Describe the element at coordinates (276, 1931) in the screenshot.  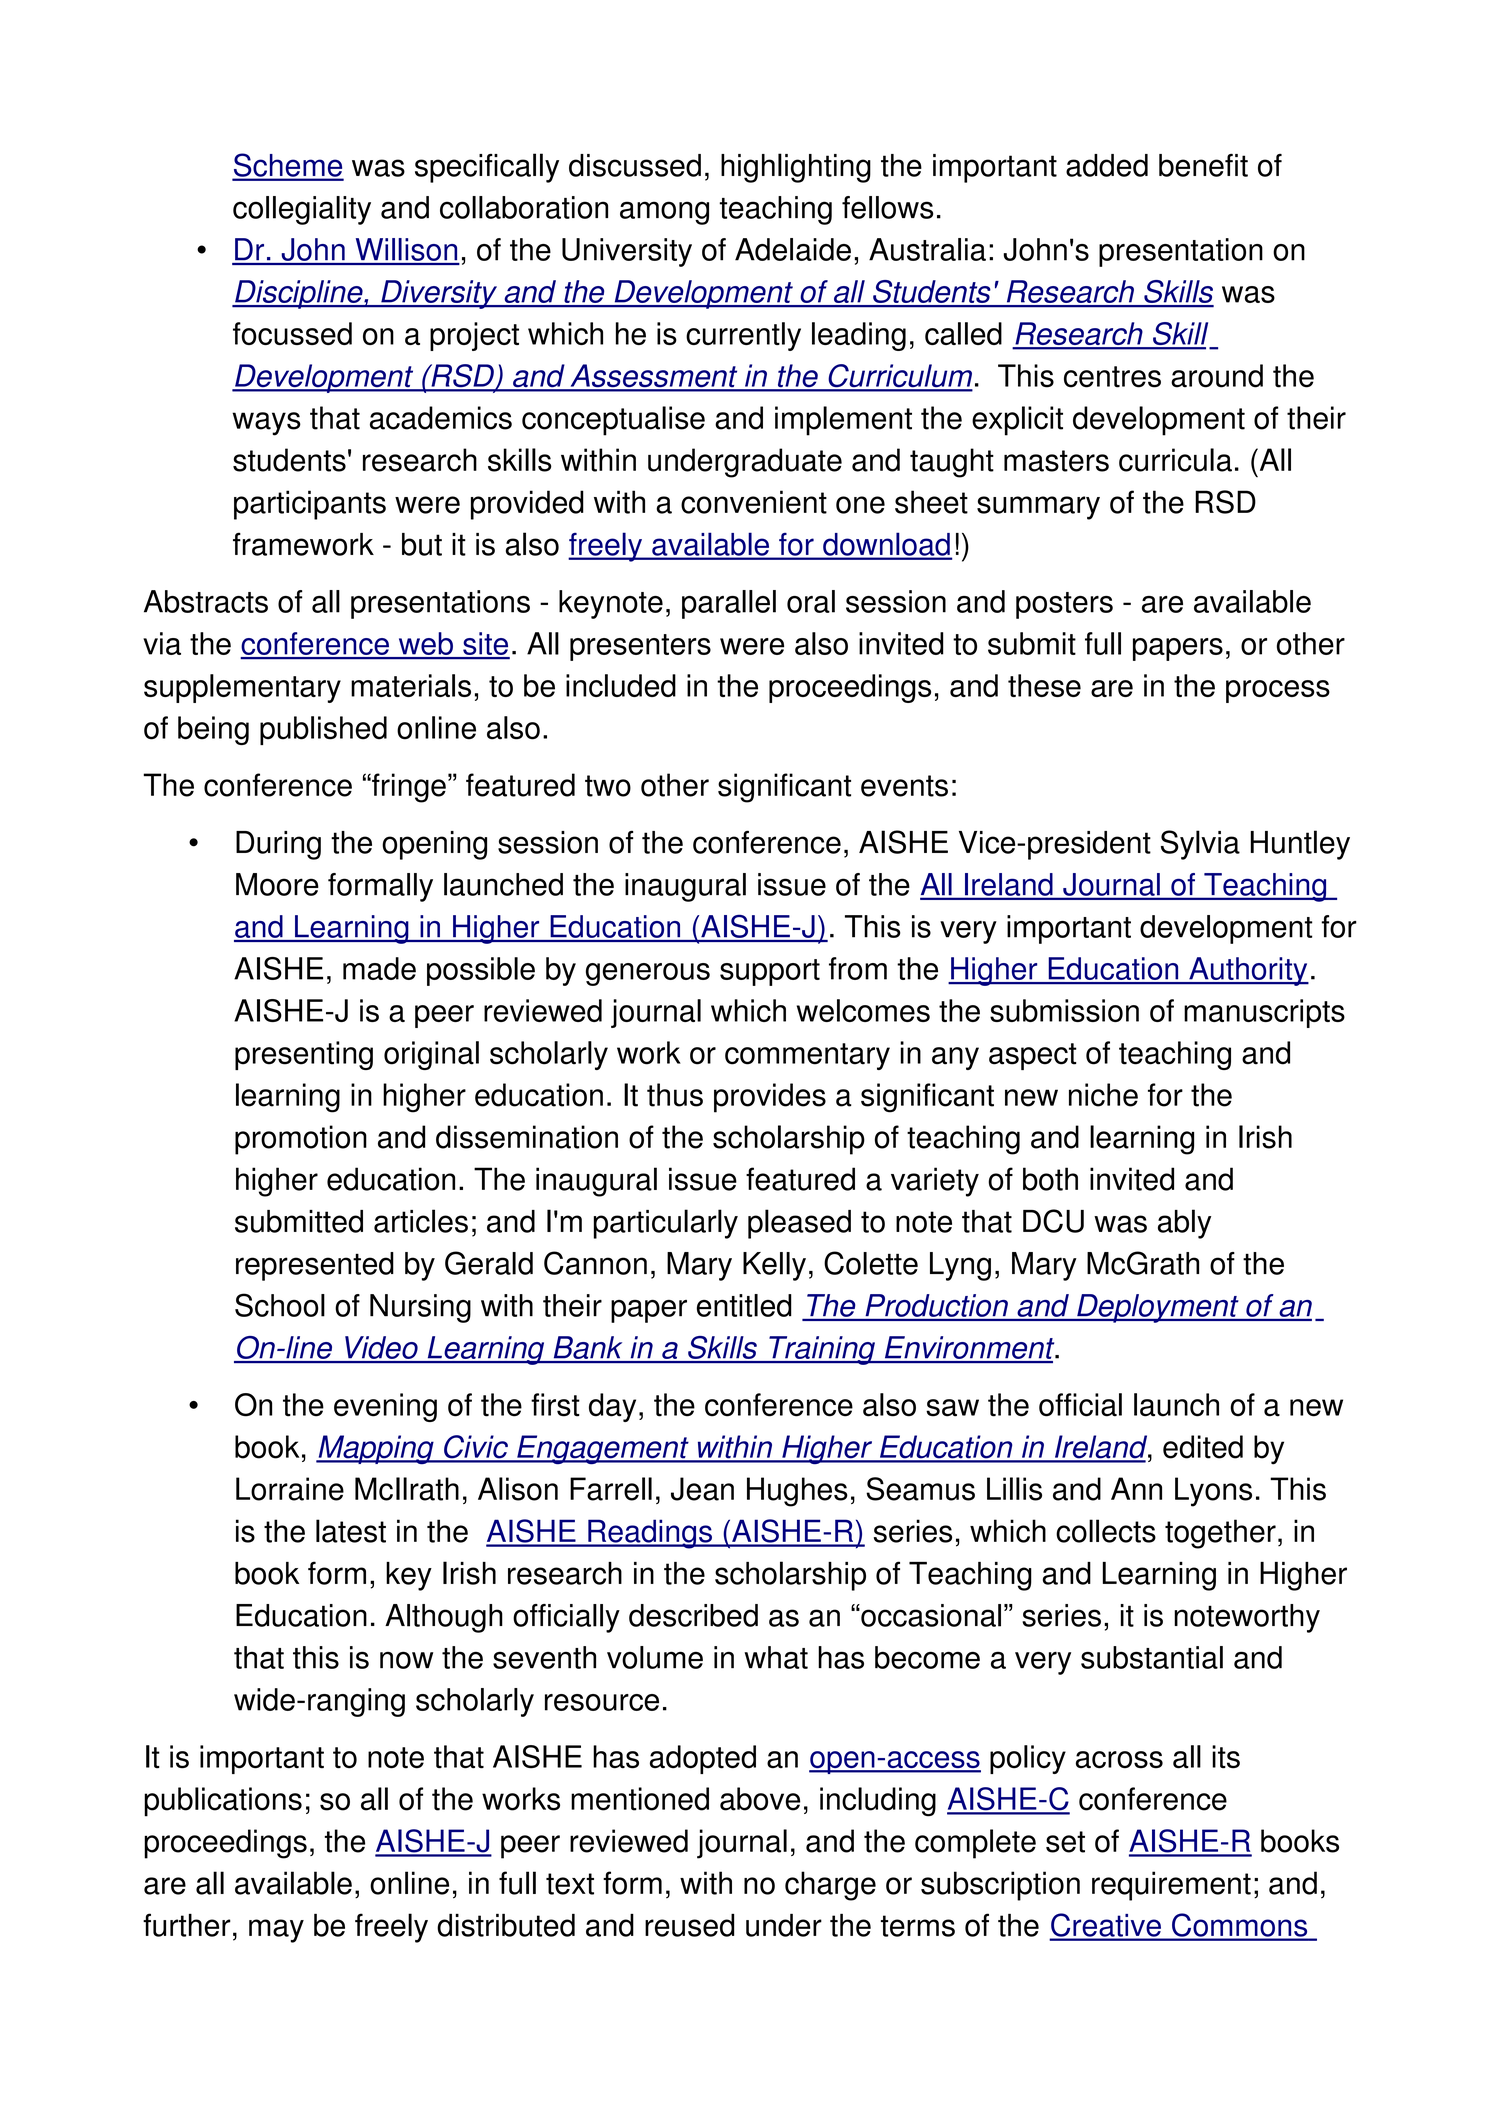
I see `may` at that location.
